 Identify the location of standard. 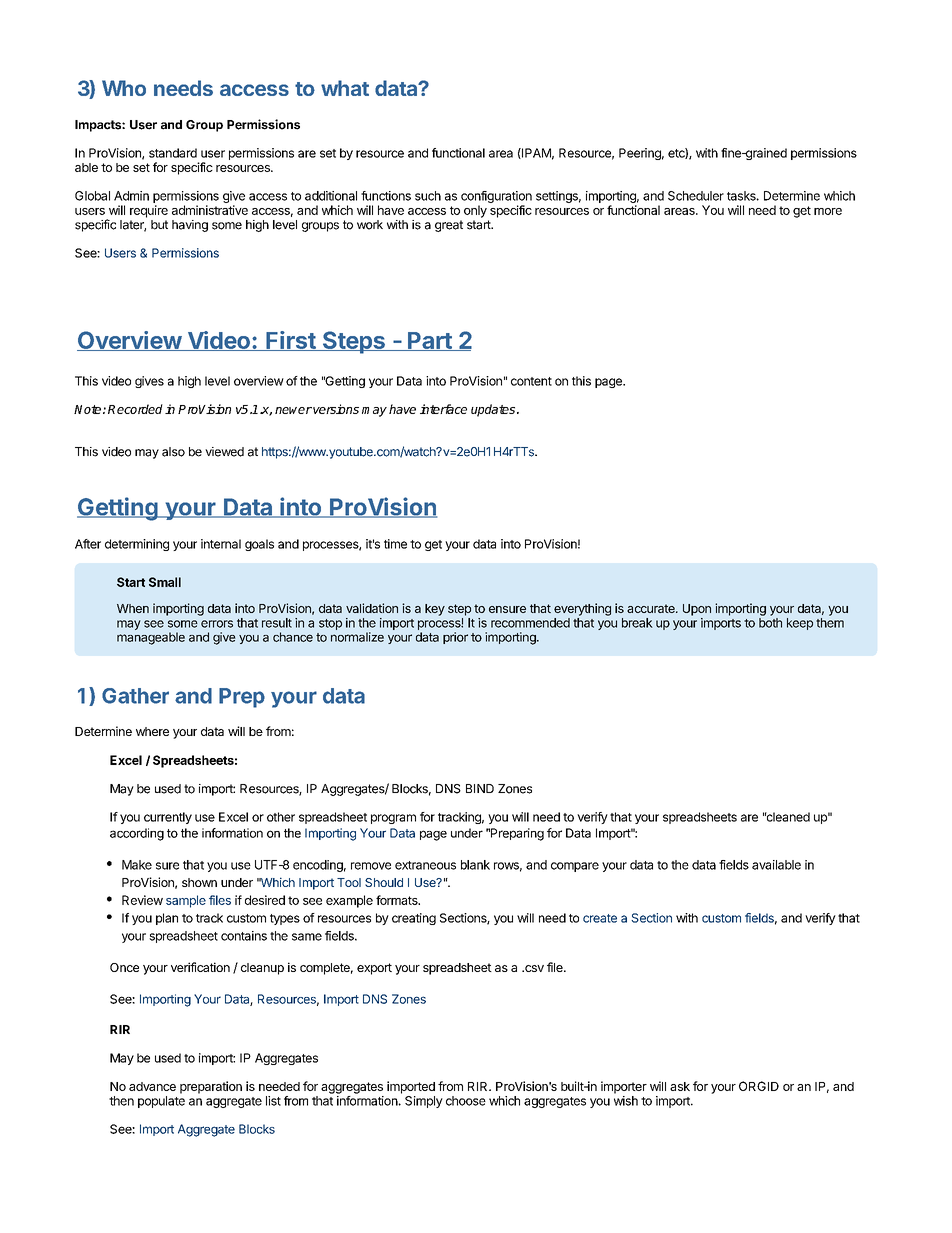
(173, 153).
